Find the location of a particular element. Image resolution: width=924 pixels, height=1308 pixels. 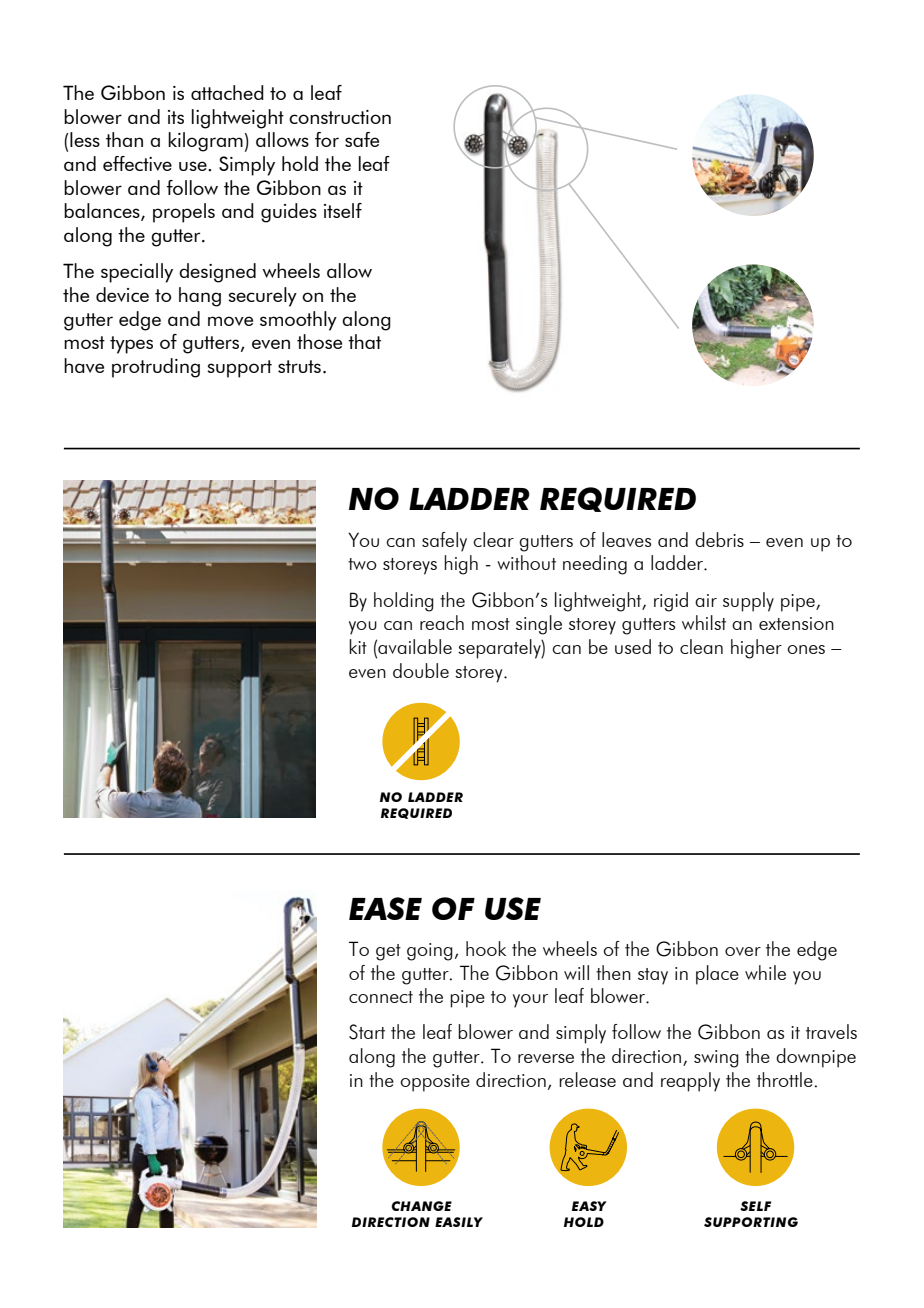

double is located at coordinates (421, 670).
